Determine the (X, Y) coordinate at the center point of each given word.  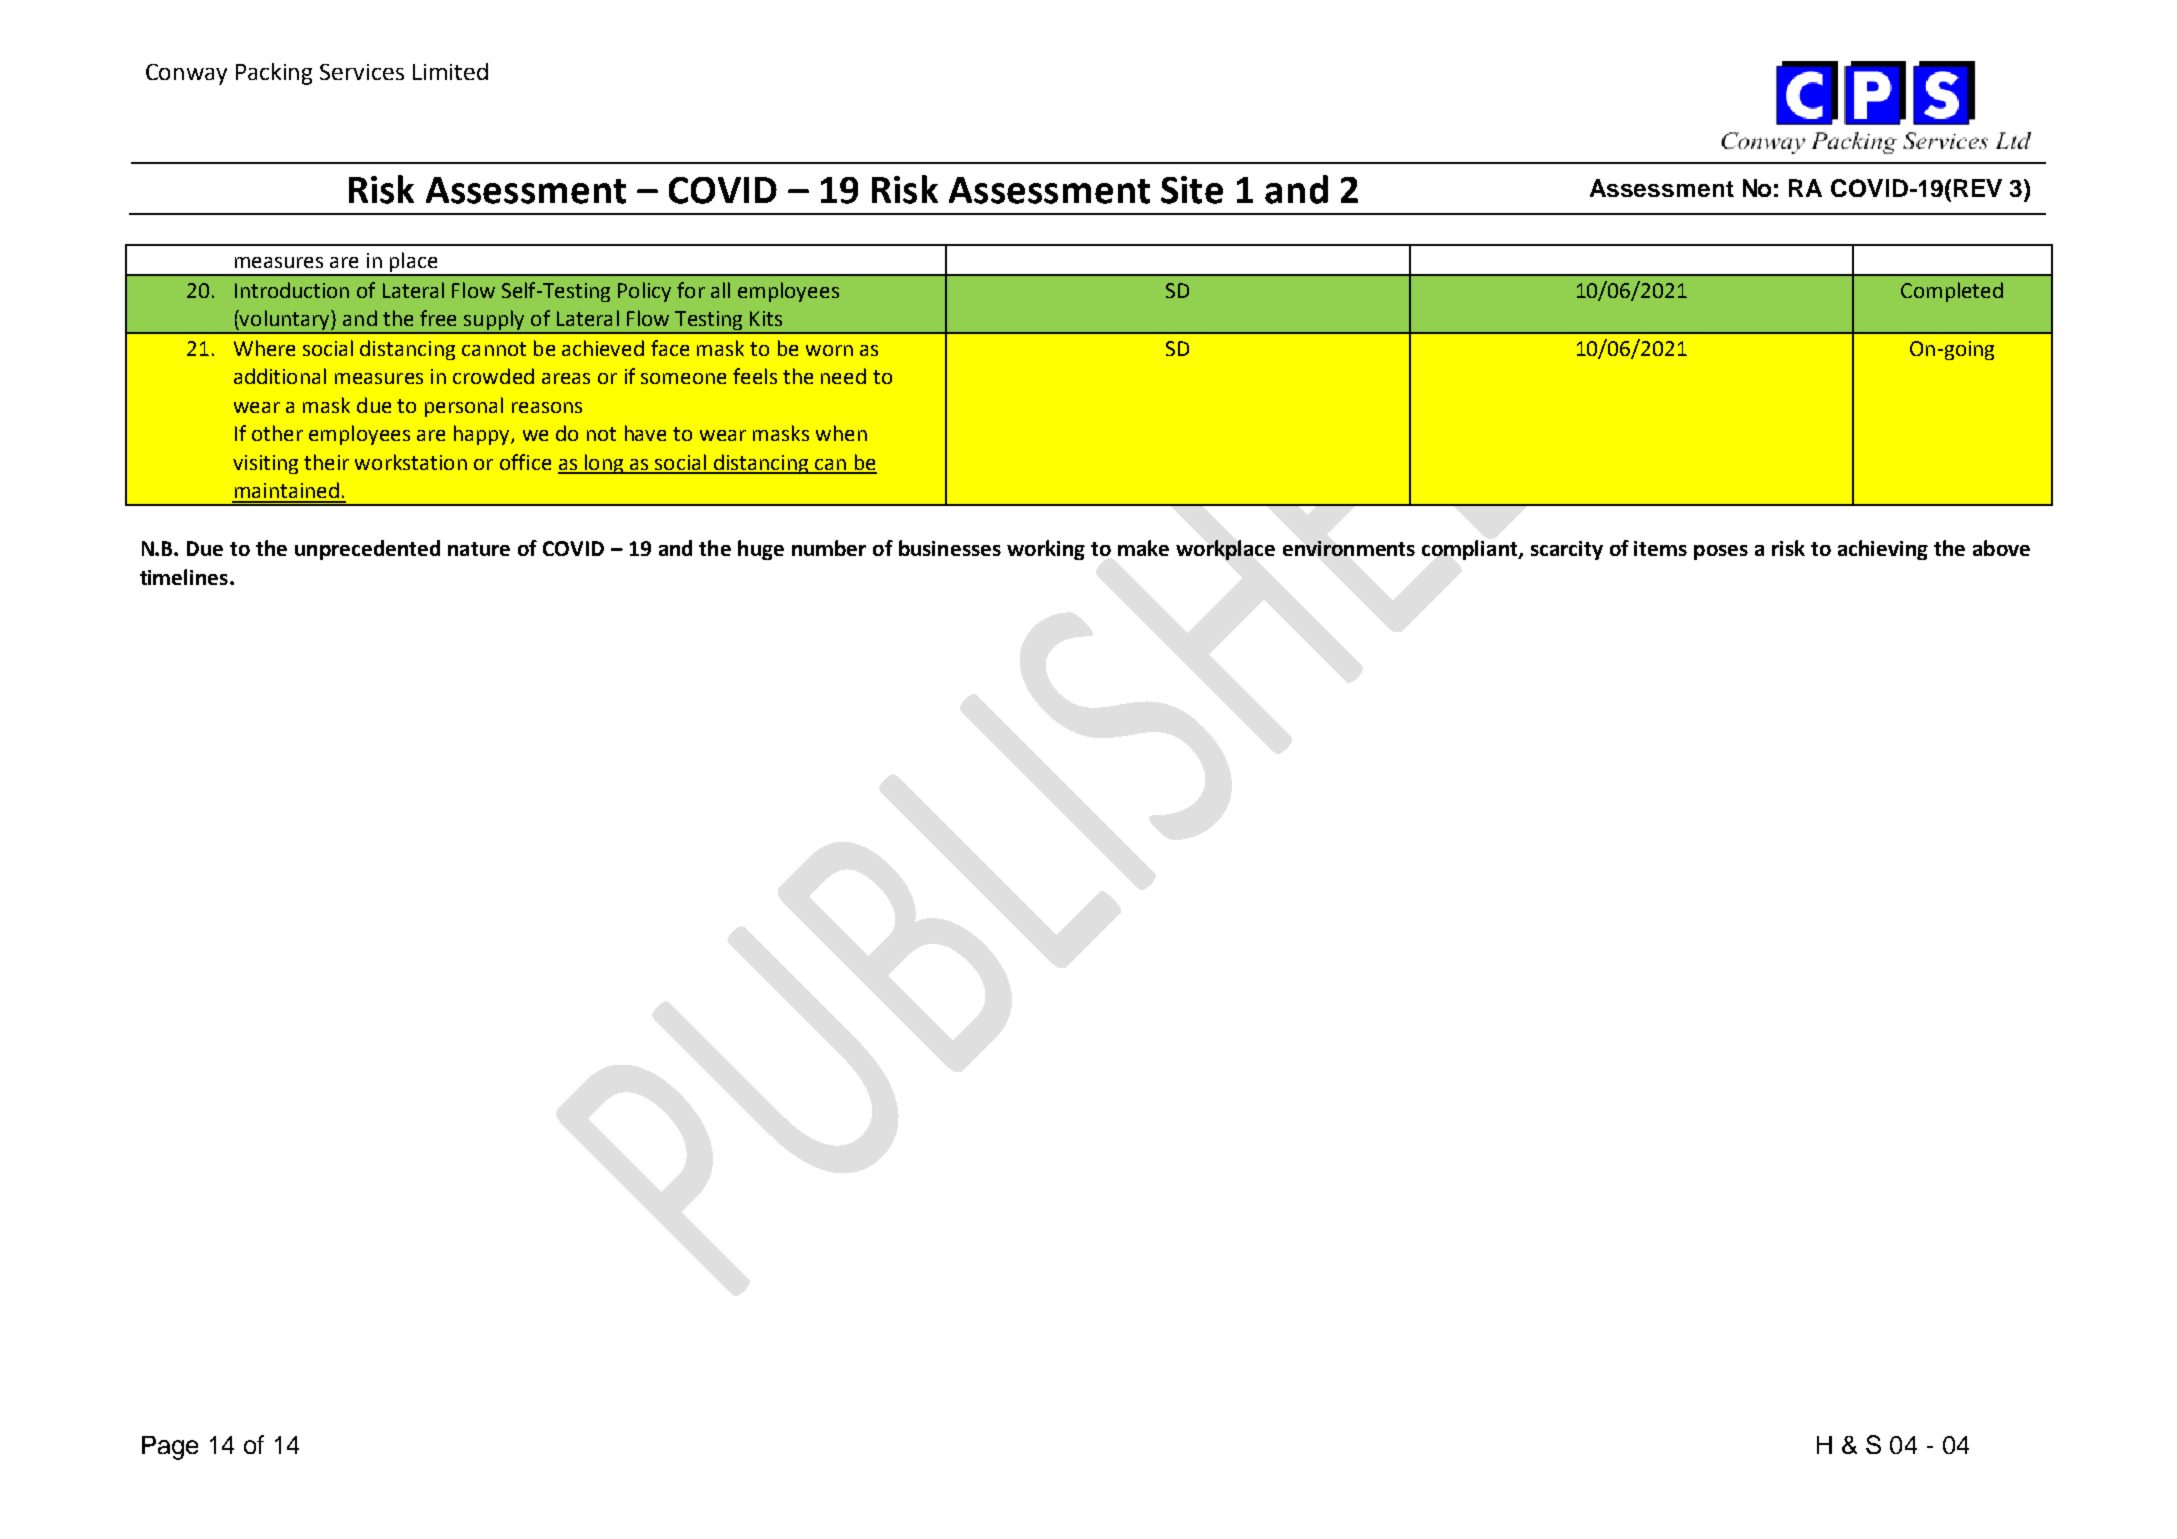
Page (170, 1448)
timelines (184, 577)
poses (1721, 552)
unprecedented (367, 550)
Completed (1952, 292)
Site (1192, 190)
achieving (1883, 550)
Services (362, 72)
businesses (950, 548)
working (1046, 550)
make (1143, 548)
